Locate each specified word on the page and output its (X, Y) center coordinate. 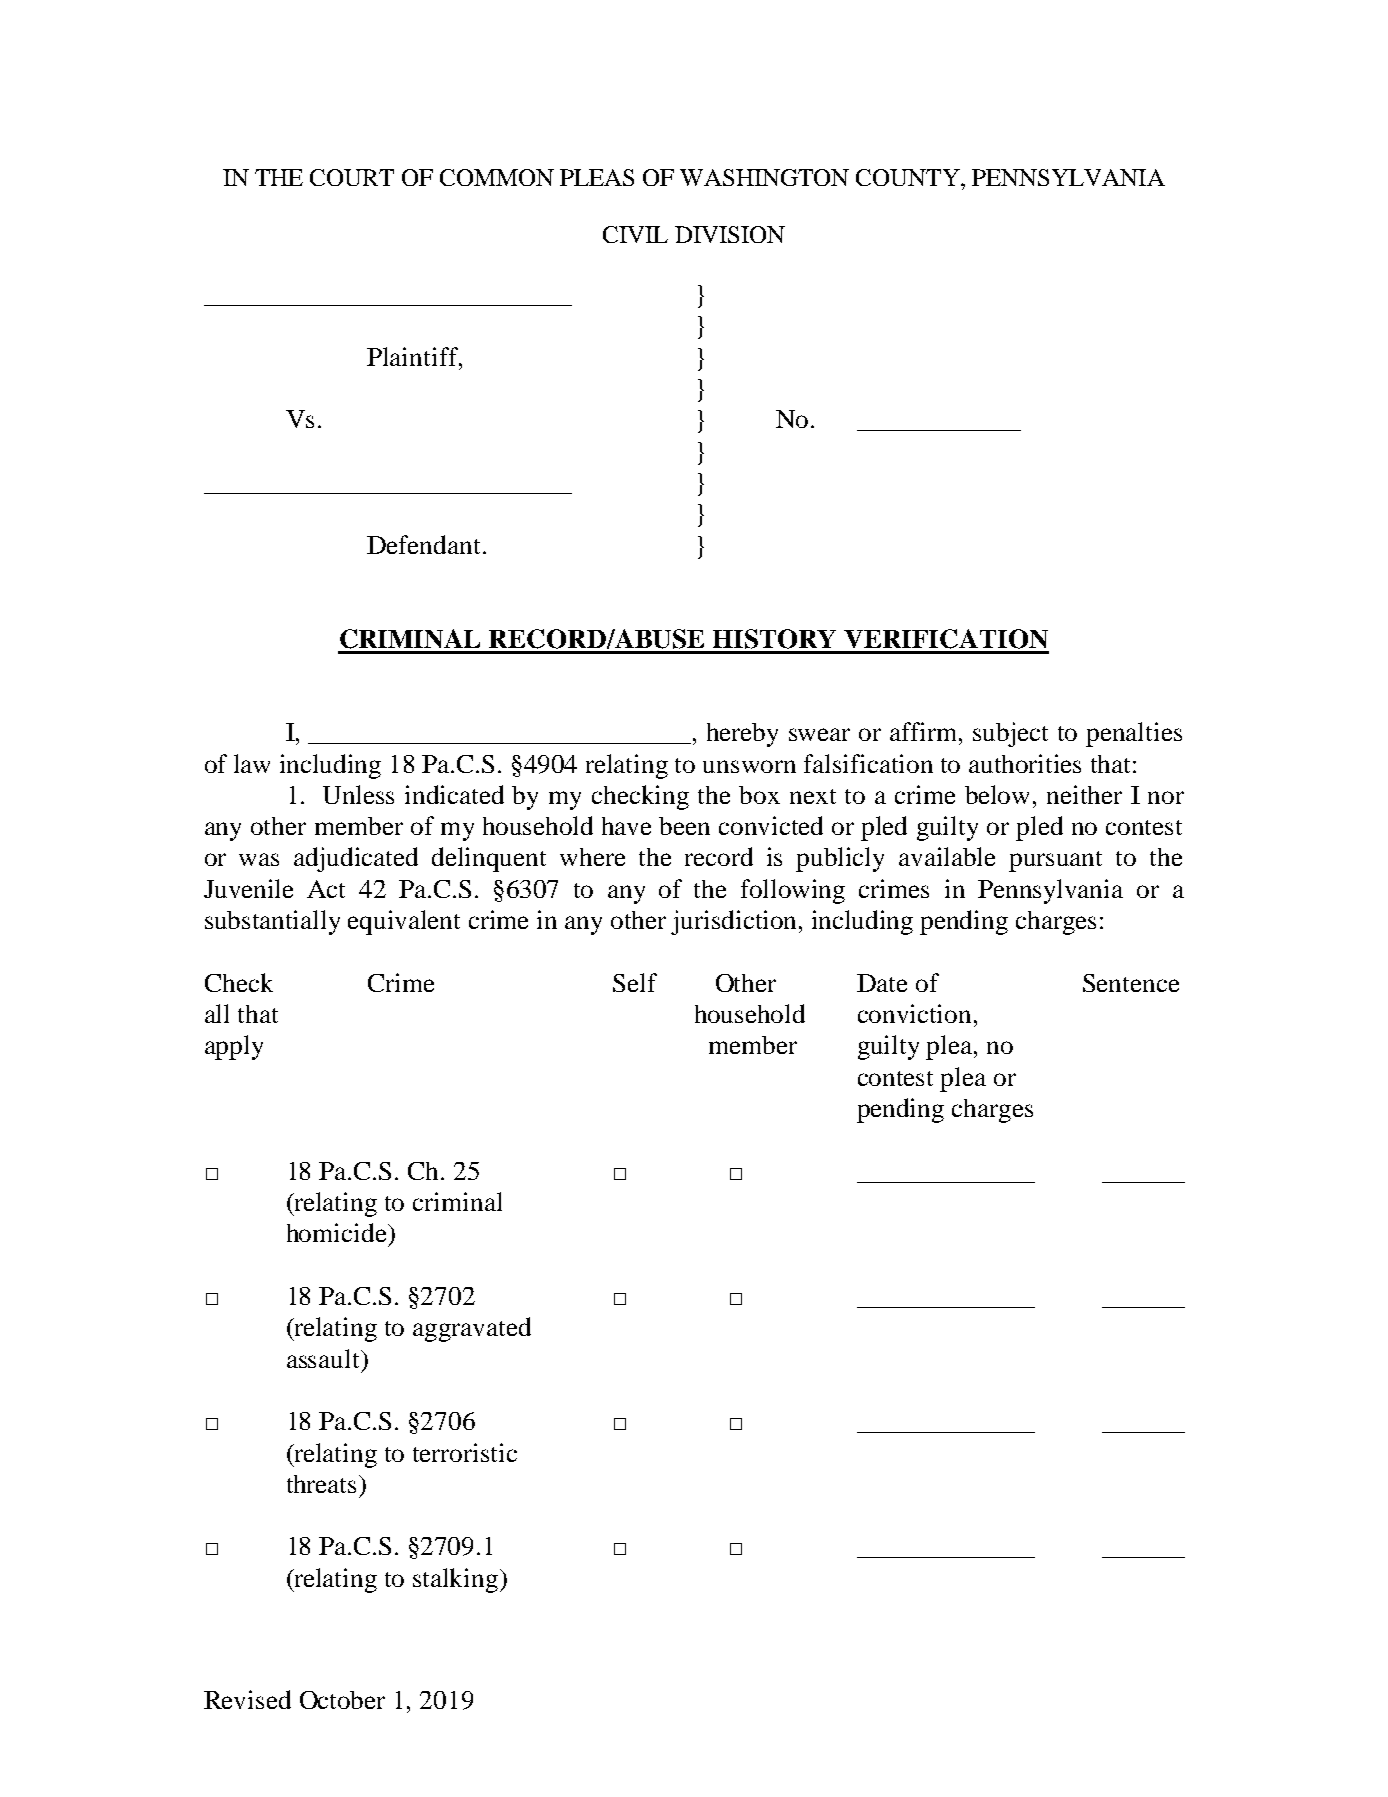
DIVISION (730, 234)
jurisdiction (735, 922)
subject (1010, 734)
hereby (742, 735)
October (342, 1700)
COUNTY (909, 177)
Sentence (1131, 983)
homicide (338, 1232)
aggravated (472, 1329)
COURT (352, 177)
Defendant (423, 544)
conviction (914, 1013)
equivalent (404, 922)
